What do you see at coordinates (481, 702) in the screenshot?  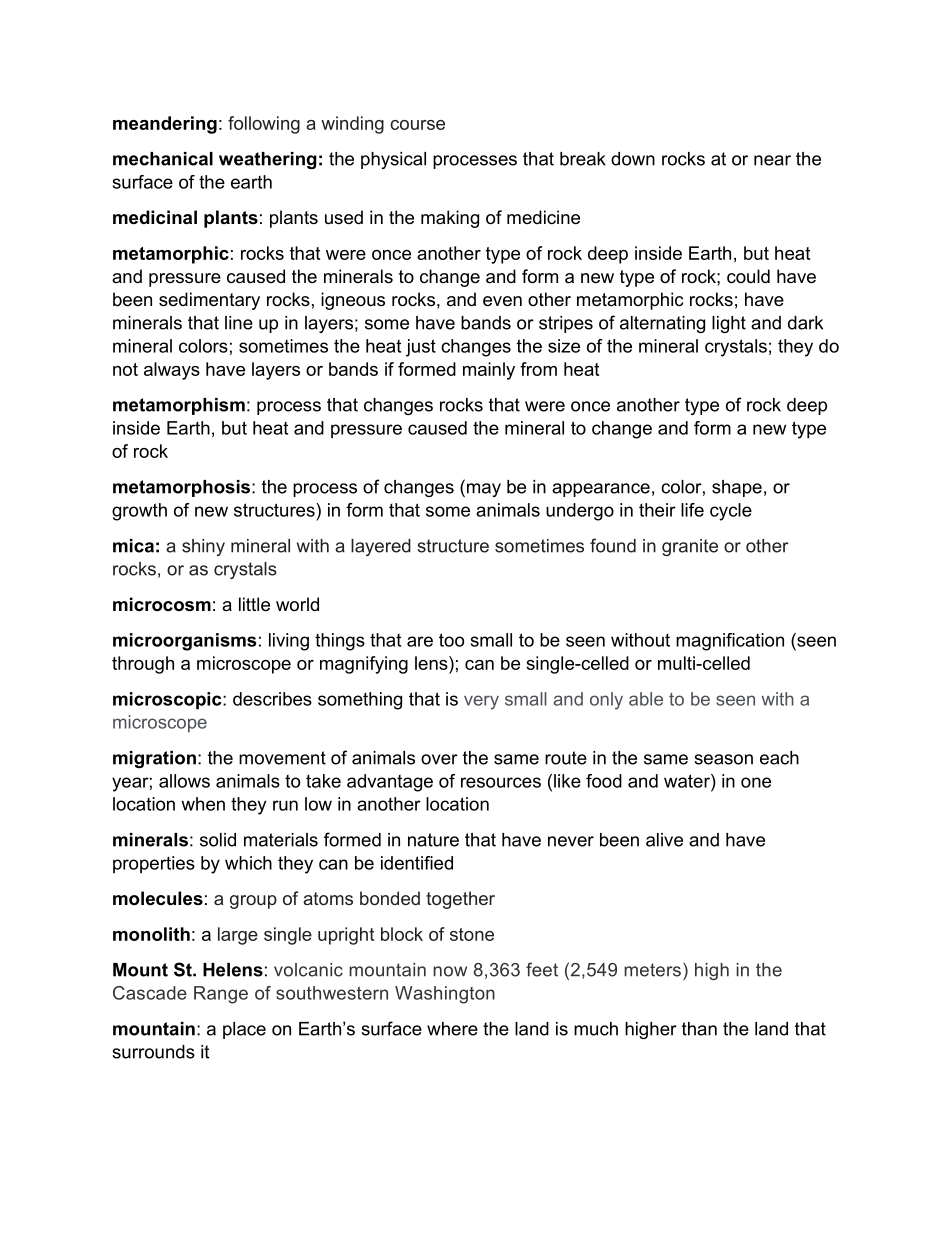 I see `very` at bounding box center [481, 702].
